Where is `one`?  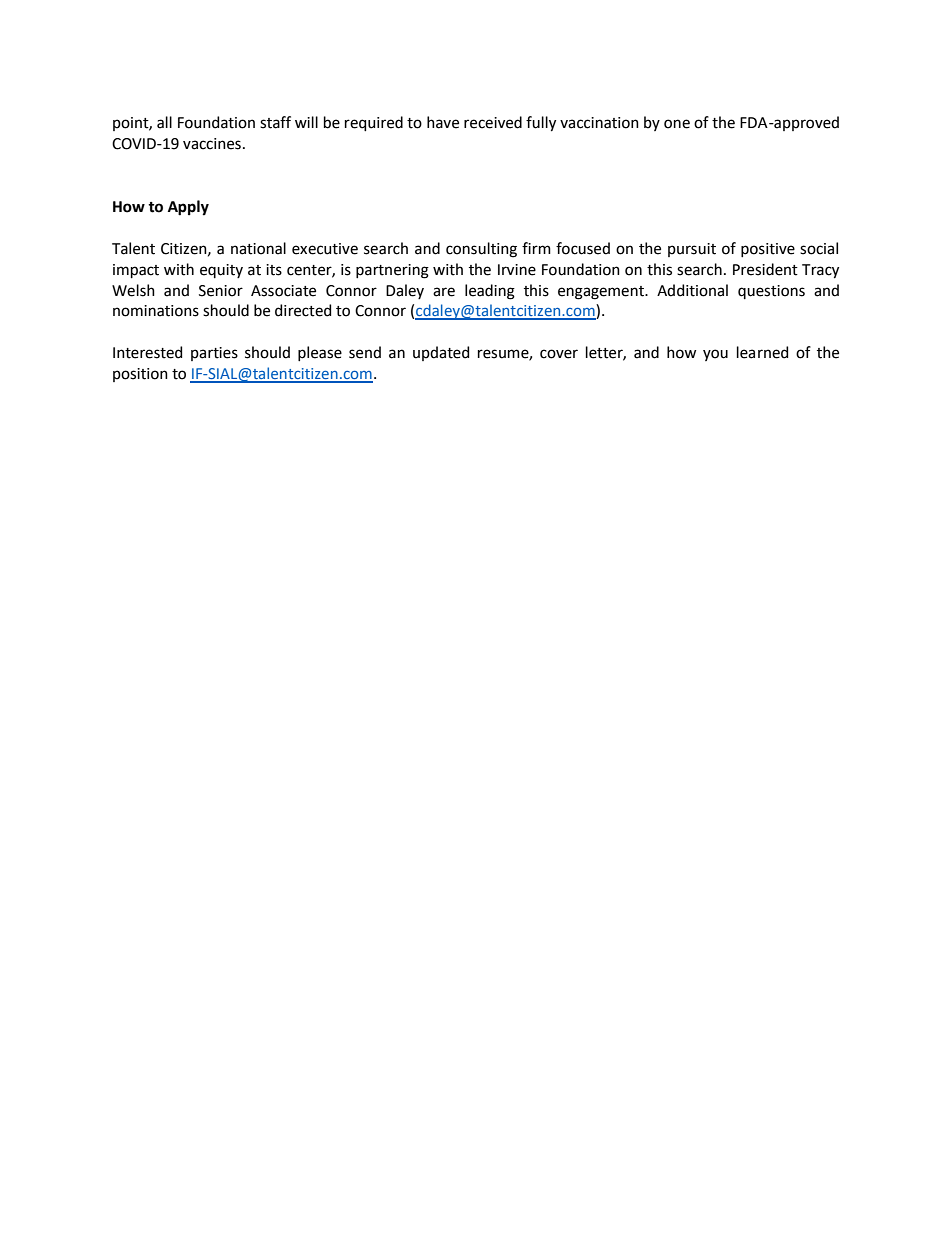
one is located at coordinates (677, 124).
